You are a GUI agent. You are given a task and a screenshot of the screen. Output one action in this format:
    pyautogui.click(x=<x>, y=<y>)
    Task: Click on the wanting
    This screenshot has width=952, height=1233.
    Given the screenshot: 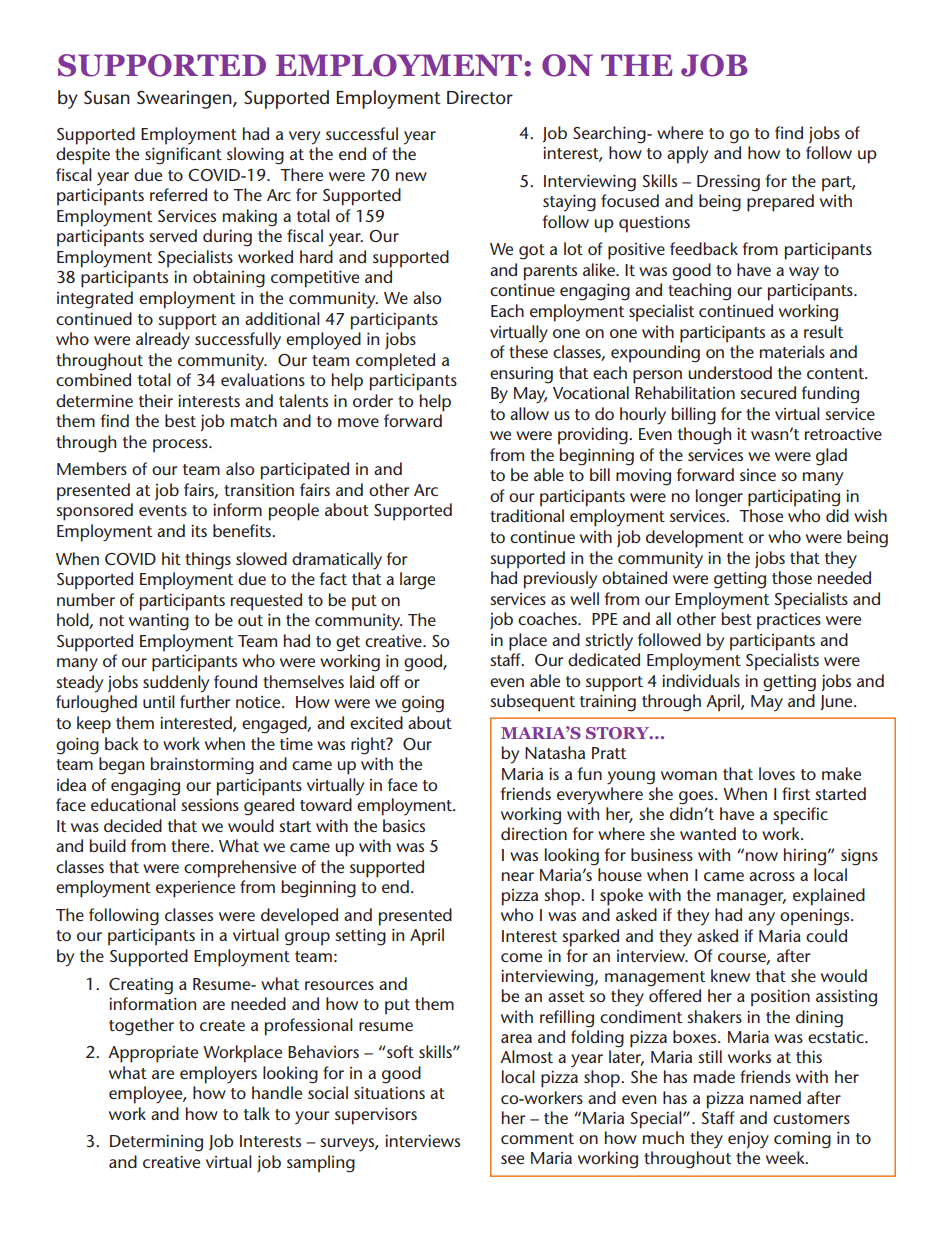 What is the action you would take?
    pyautogui.click(x=159, y=622)
